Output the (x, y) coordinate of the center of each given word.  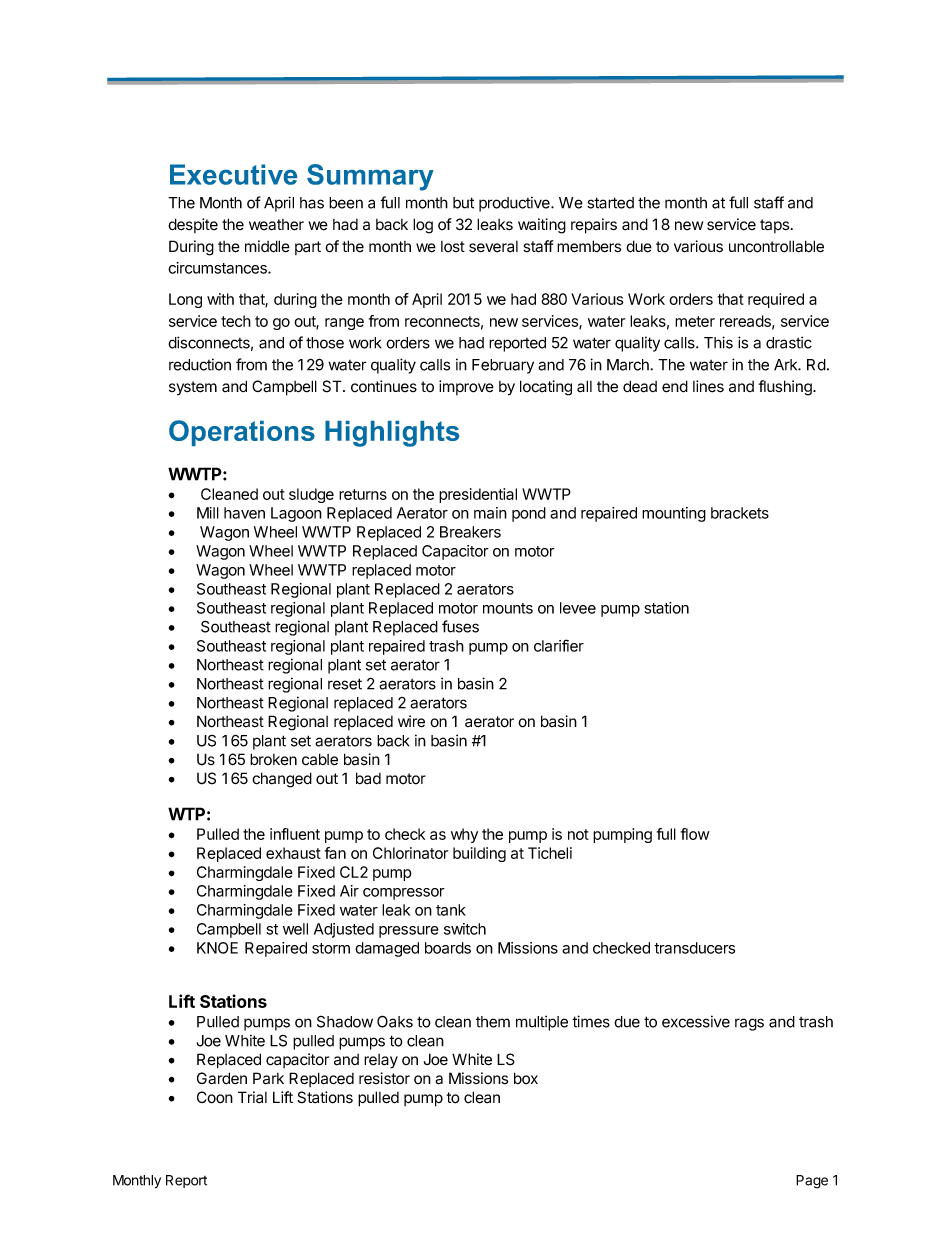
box (526, 1078)
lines (708, 386)
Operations (242, 433)
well (295, 929)
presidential (478, 495)
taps (774, 226)
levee (578, 608)
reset (345, 684)
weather (276, 225)
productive (515, 204)
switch (465, 929)
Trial (252, 1097)
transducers (694, 948)
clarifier (559, 645)
